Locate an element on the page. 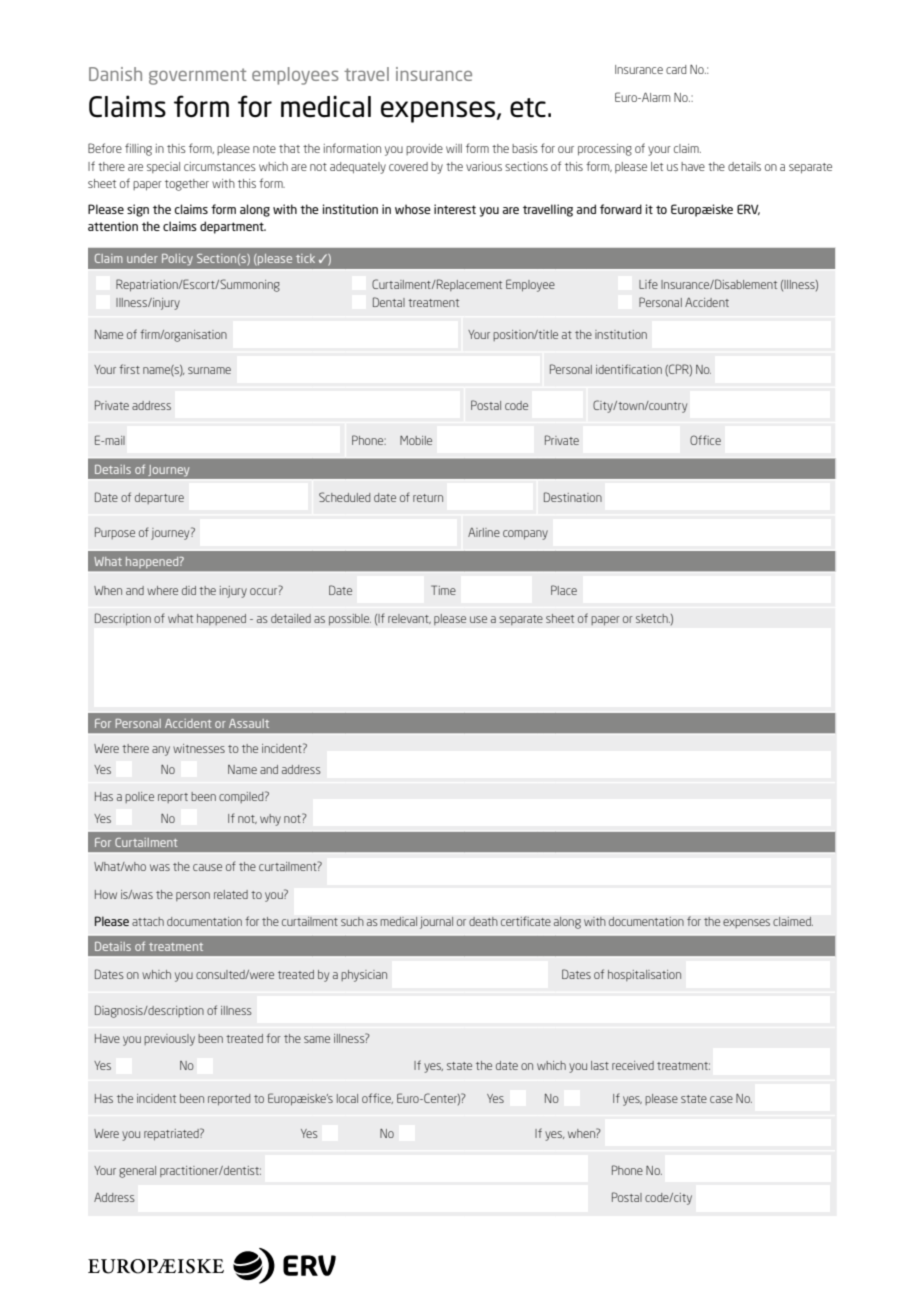  government is located at coordinates (197, 76).
